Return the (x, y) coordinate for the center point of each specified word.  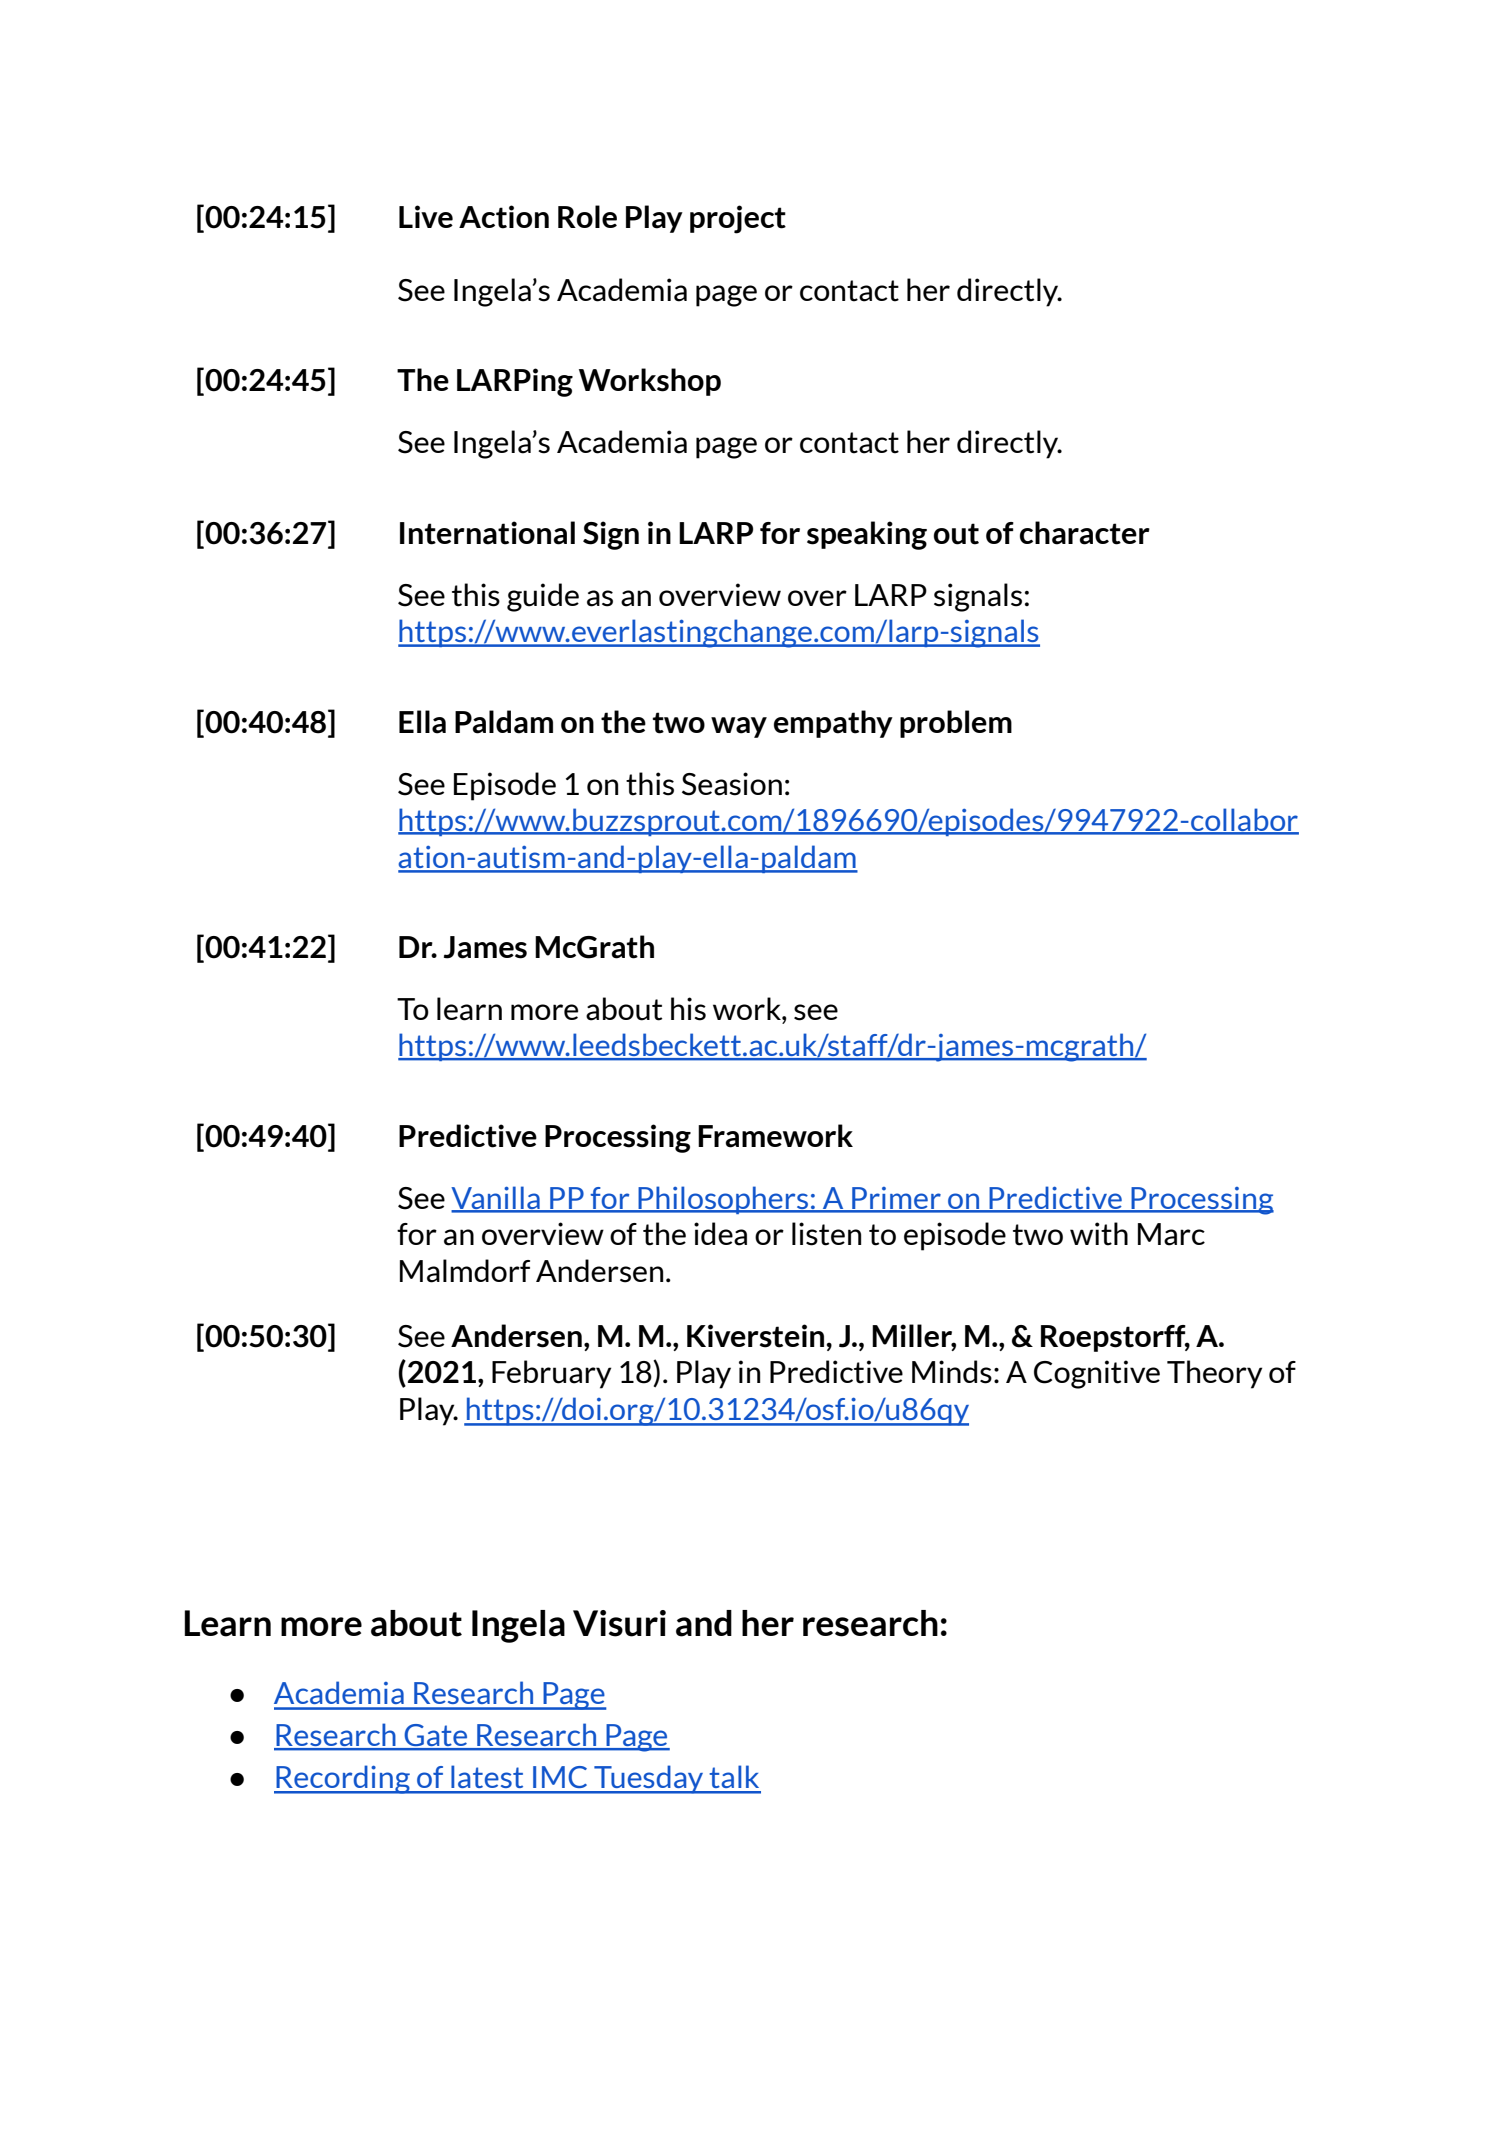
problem (956, 724)
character (1085, 533)
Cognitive (1097, 1374)
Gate (436, 1736)
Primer (896, 1199)
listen (826, 1234)
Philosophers (723, 1200)
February (551, 1374)
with (1099, 1234)
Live (426, 216)
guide (543, 597)
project (738, 219)
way (739, 727)
